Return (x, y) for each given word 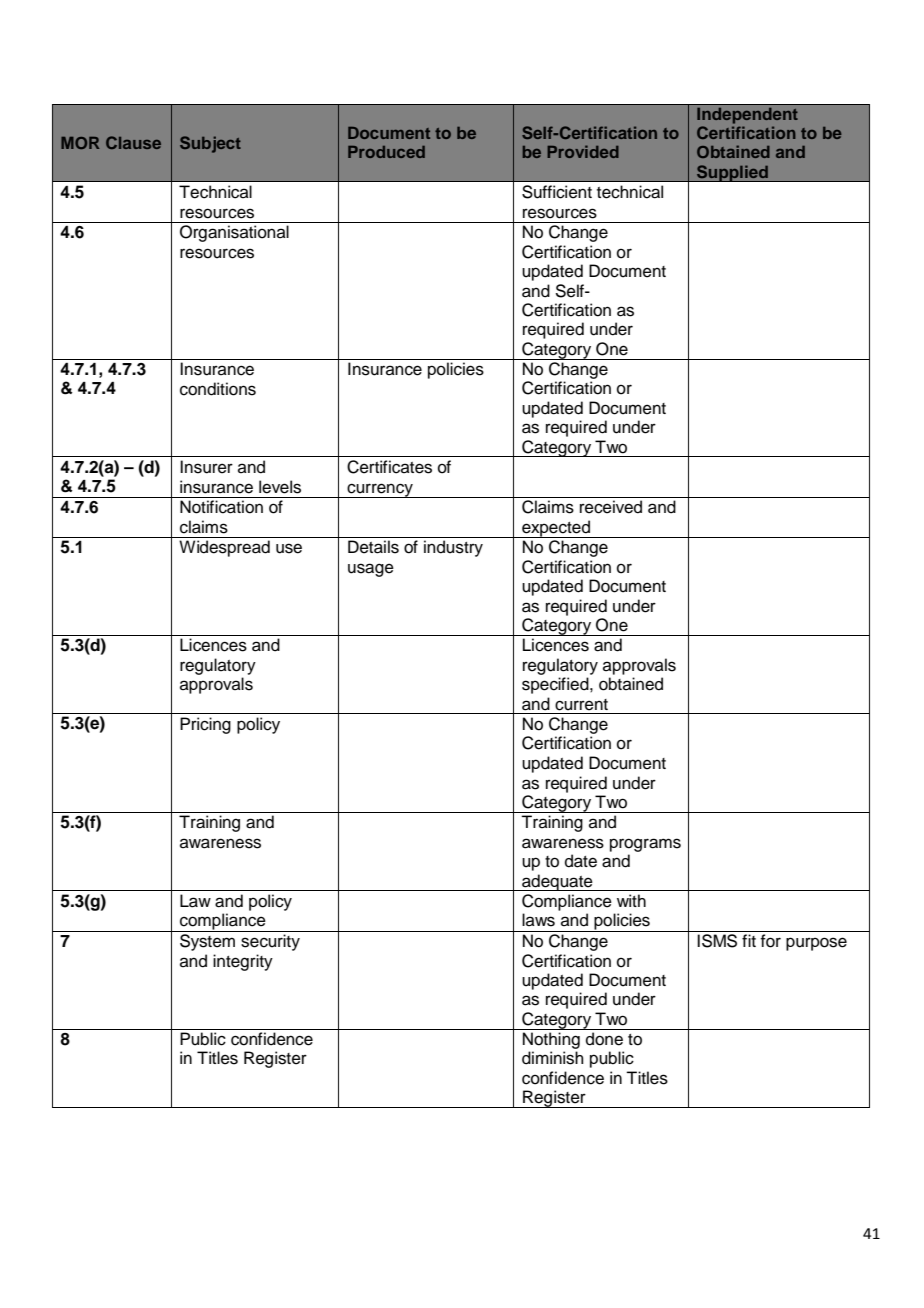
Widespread (224, 548)
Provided (583, 151)
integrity (243, 962)
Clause (133, 142)
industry (453, 548)
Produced (386, 152)
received (611, 507)
